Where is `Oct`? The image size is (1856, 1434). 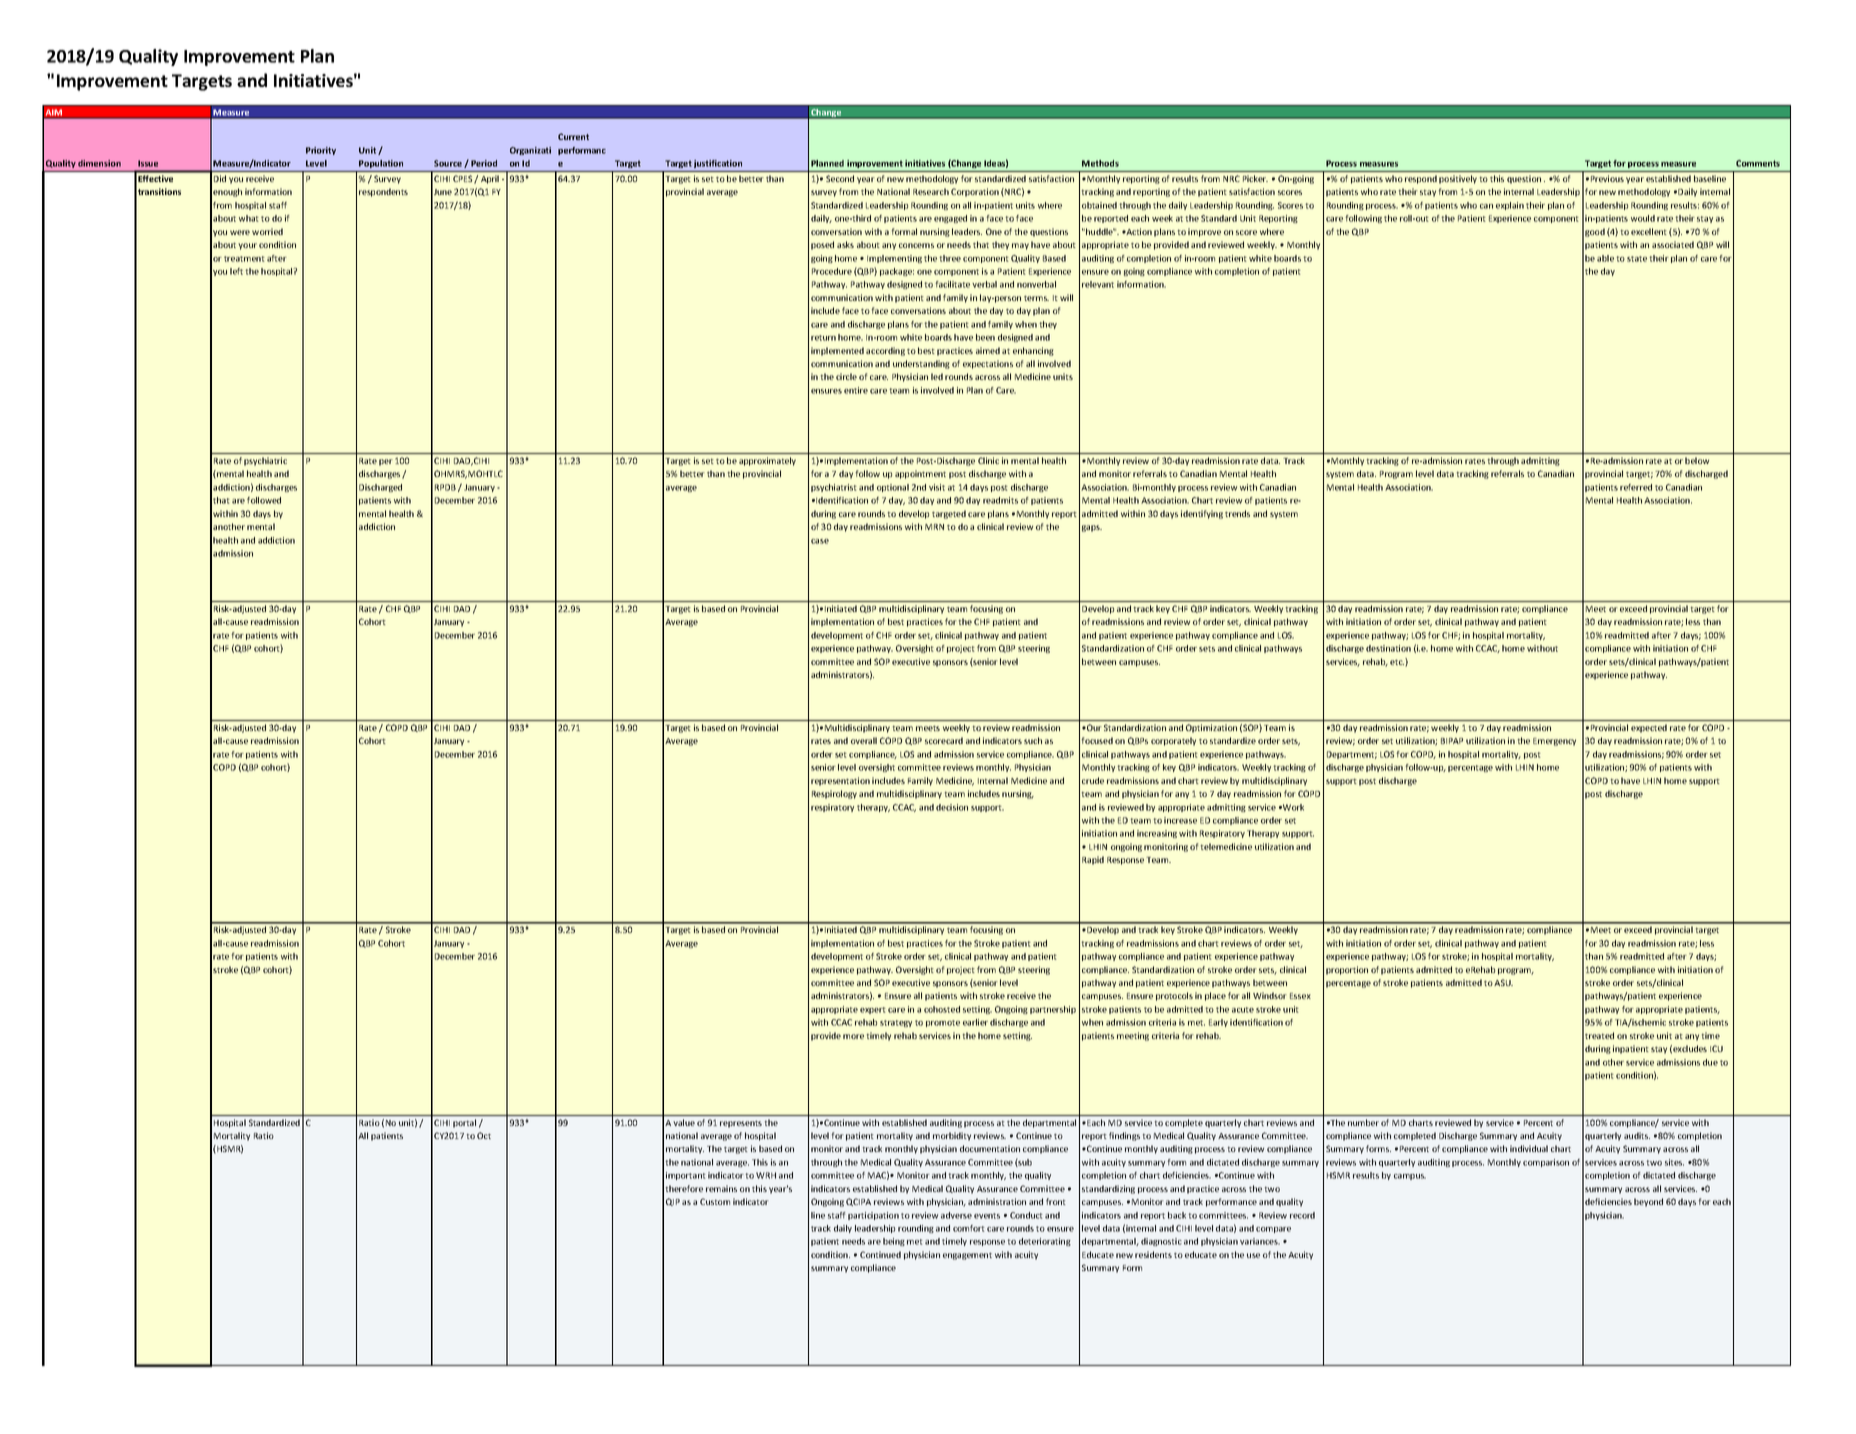
Oct is located at coordinates (484, 1135).
